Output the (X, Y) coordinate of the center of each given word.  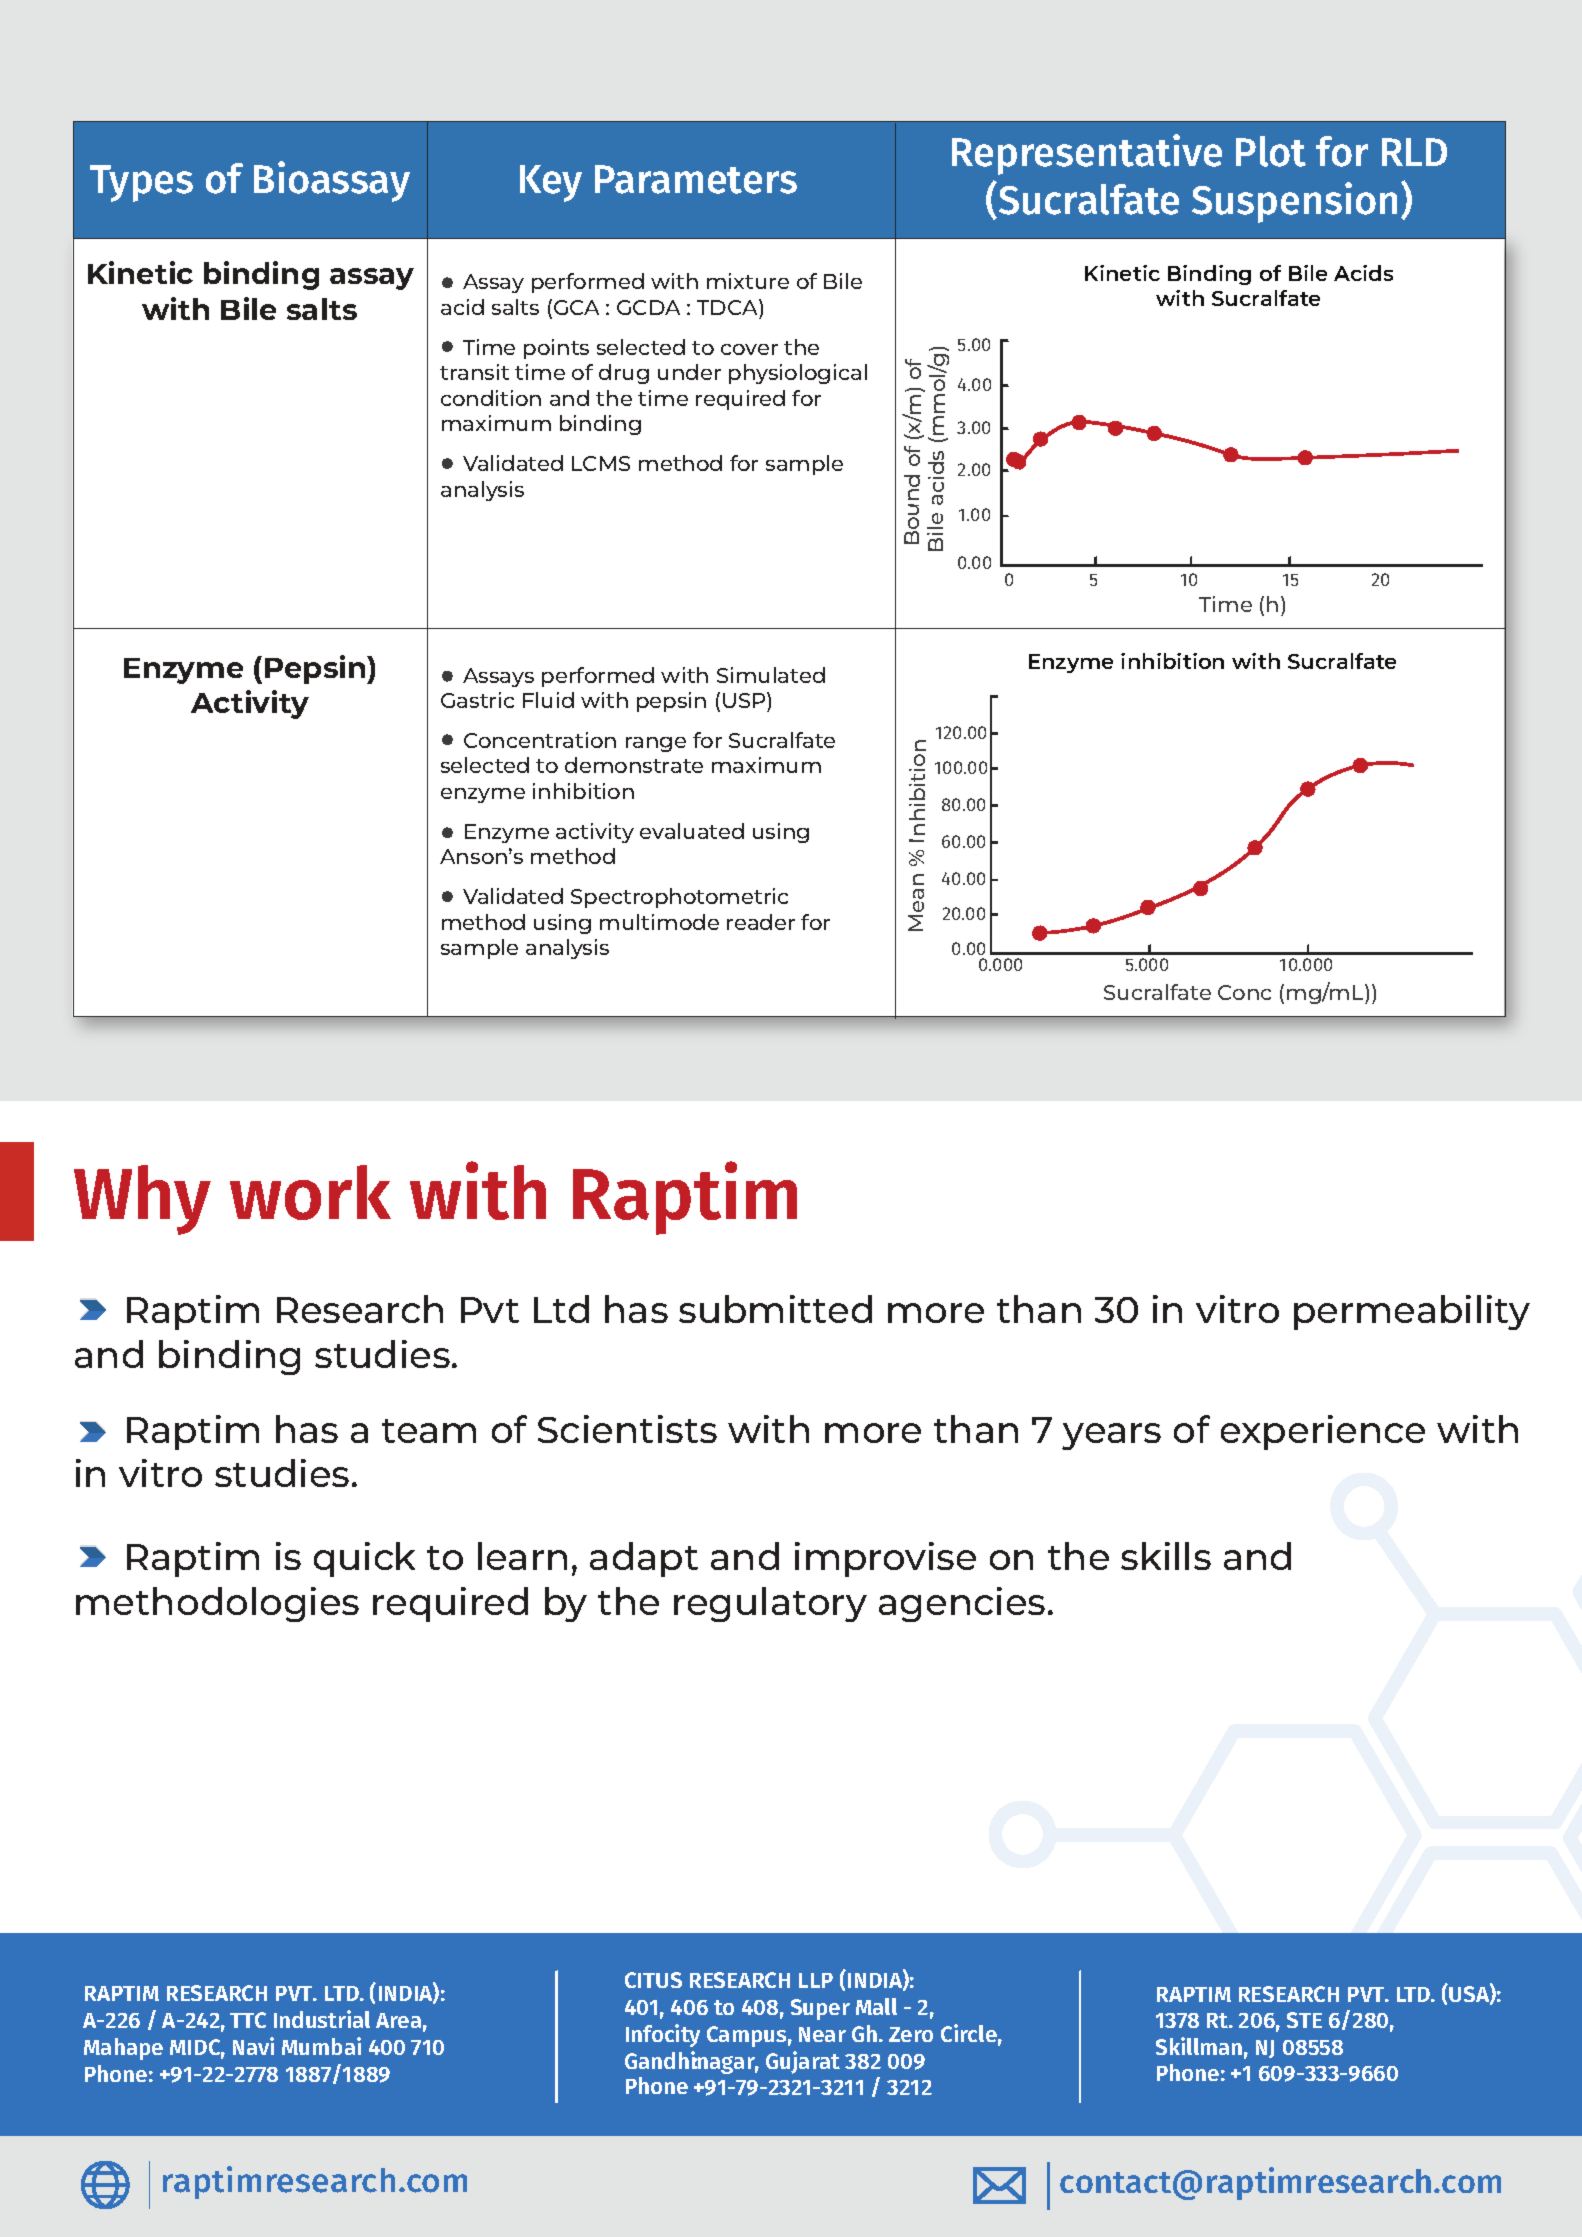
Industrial (322, 2019)
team (429, 1431)
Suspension (1294, 202)
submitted (775, 1309)
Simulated (771, 675)
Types (141, 183)
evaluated (692, 831)
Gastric (477, 700)
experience (1323, 1432)
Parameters (696, 179)
